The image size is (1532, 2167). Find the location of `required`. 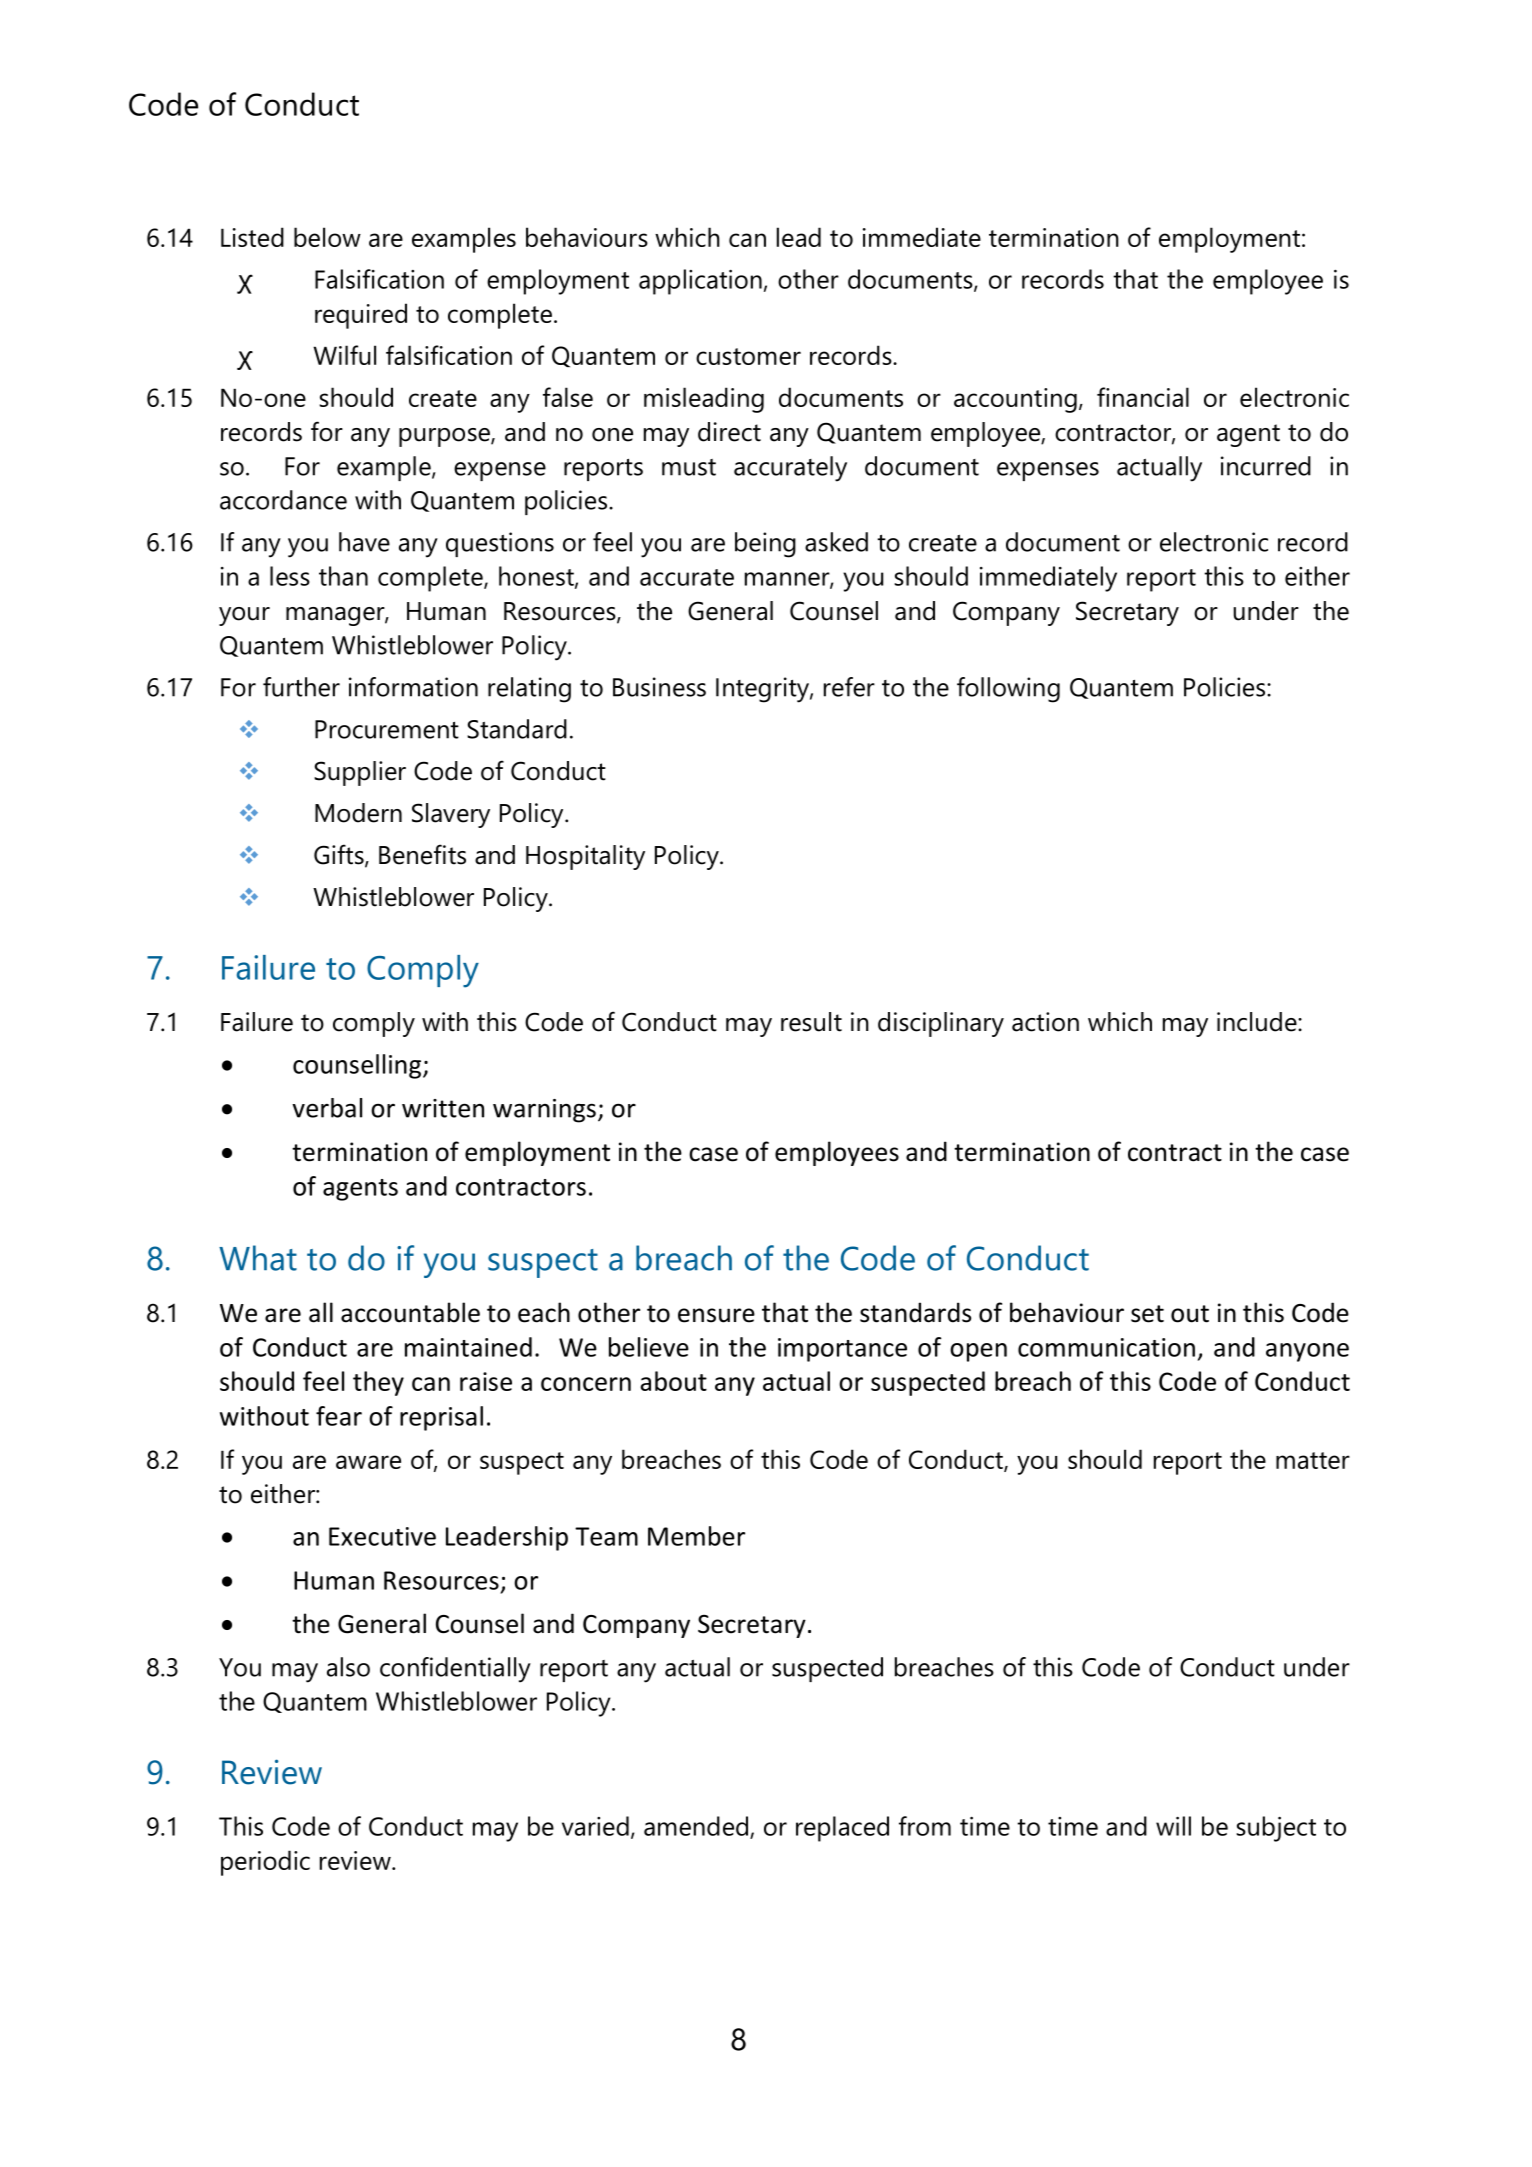

required is located at coordinates (361, 316).
